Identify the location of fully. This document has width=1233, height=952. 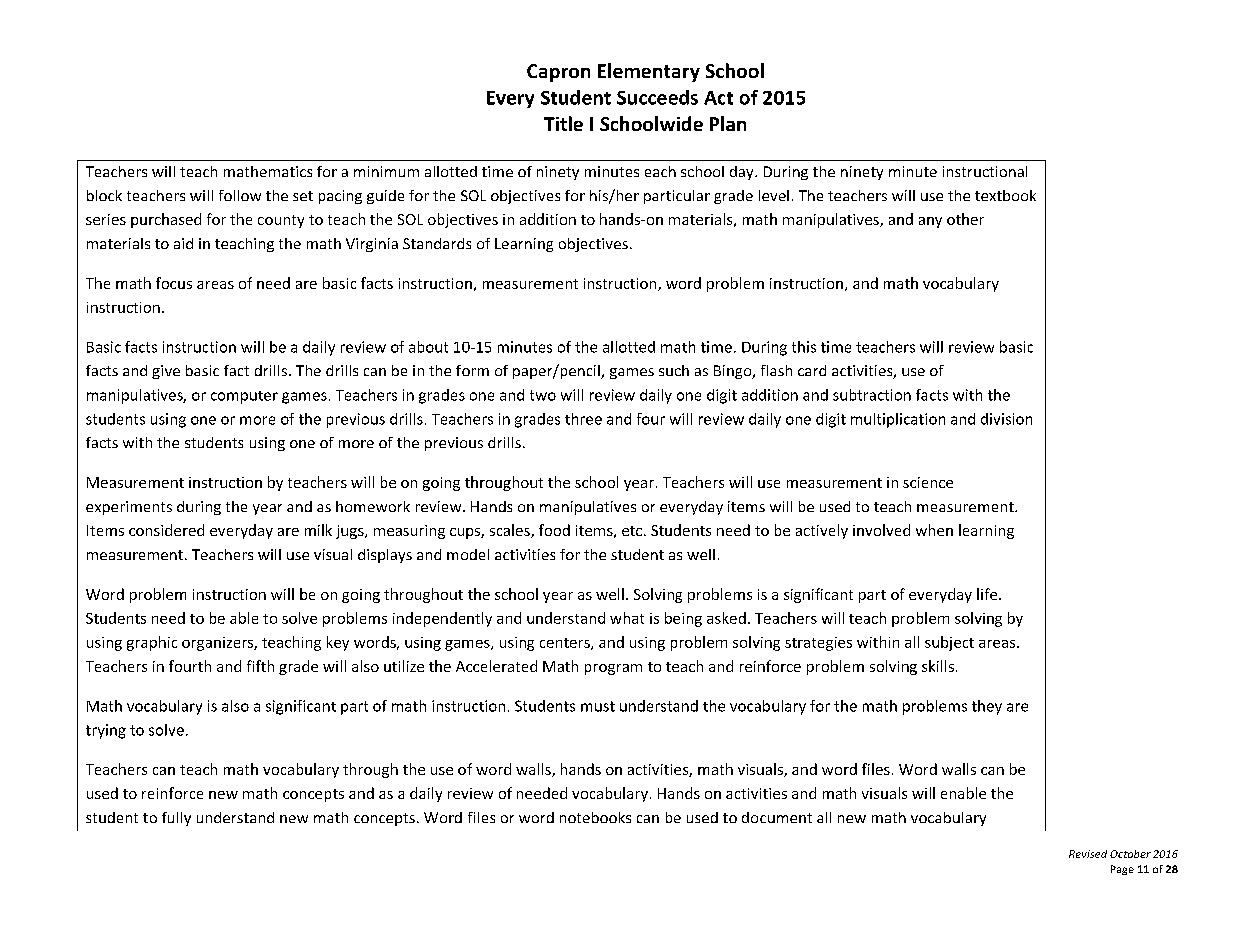
(176, 819).
